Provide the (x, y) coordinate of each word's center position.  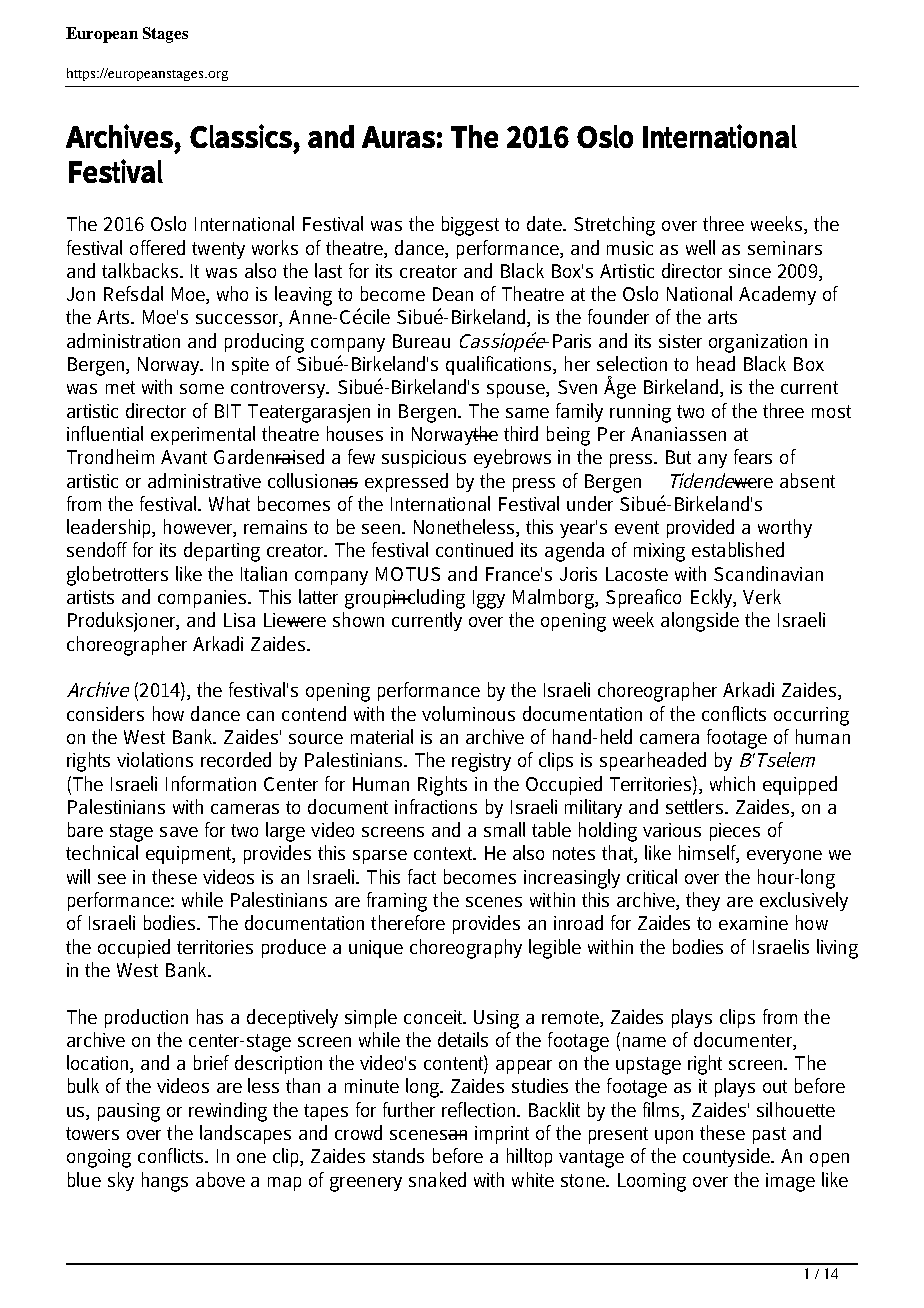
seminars (785, 248)
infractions (436, 806)
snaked (437, 1179)
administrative (204, 480)
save (179, 832)
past (769, 1135)
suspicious (424, 459)
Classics (241, 136)
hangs (165, 1182)
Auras (398, 137)
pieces (735, 832)
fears (753, 456)
